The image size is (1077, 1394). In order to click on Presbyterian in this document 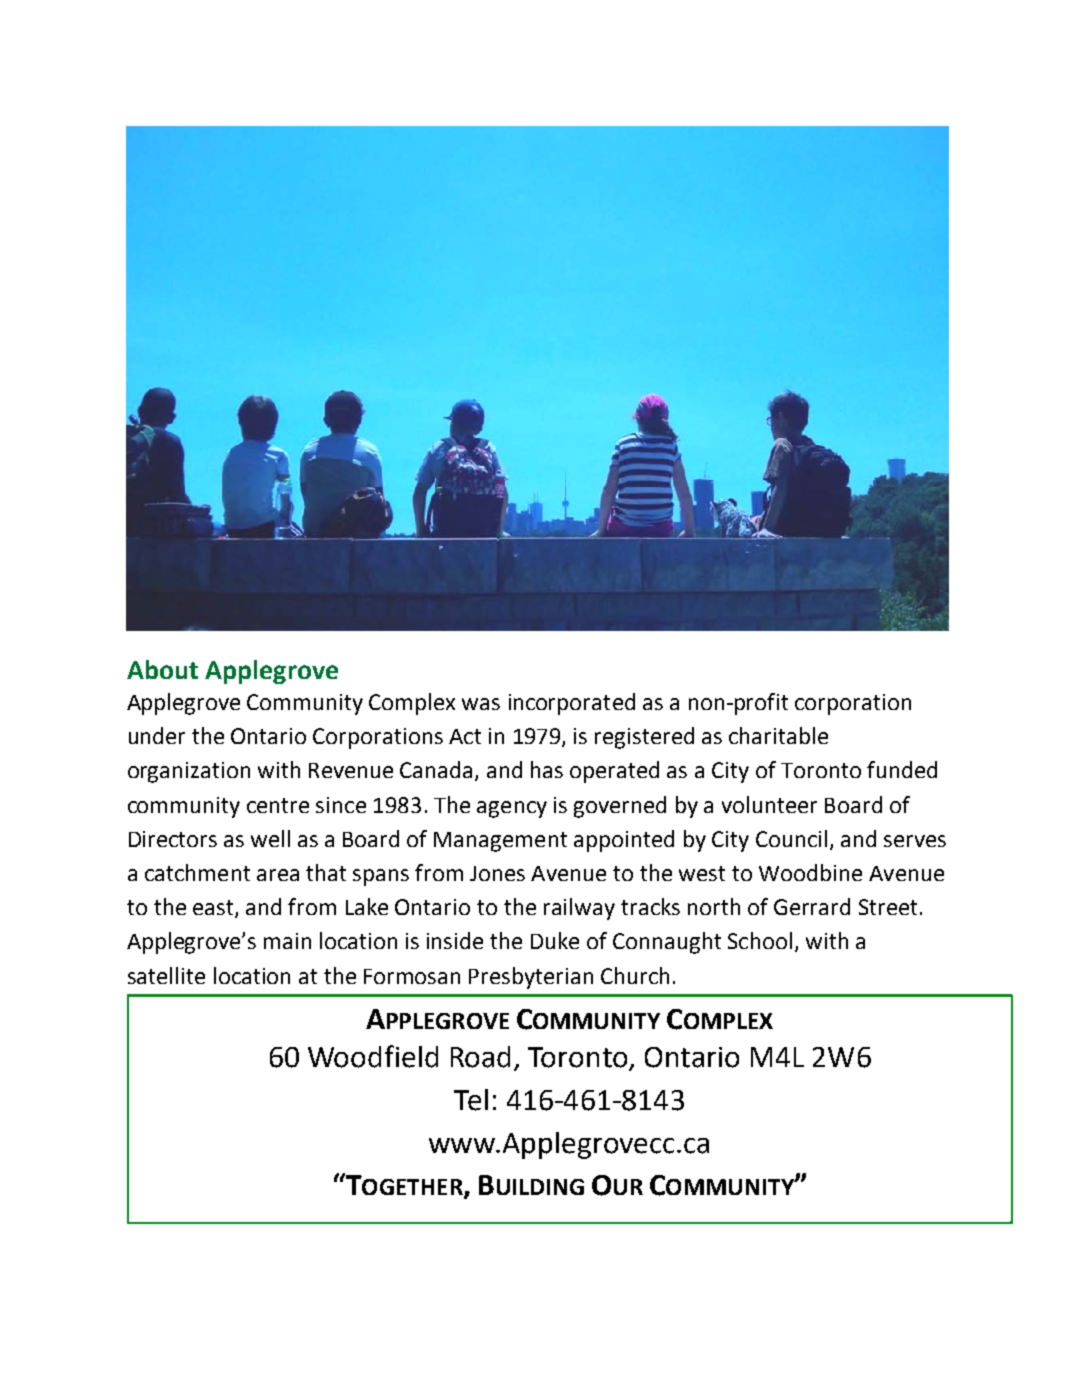, I will do `click(531, 978)`.
